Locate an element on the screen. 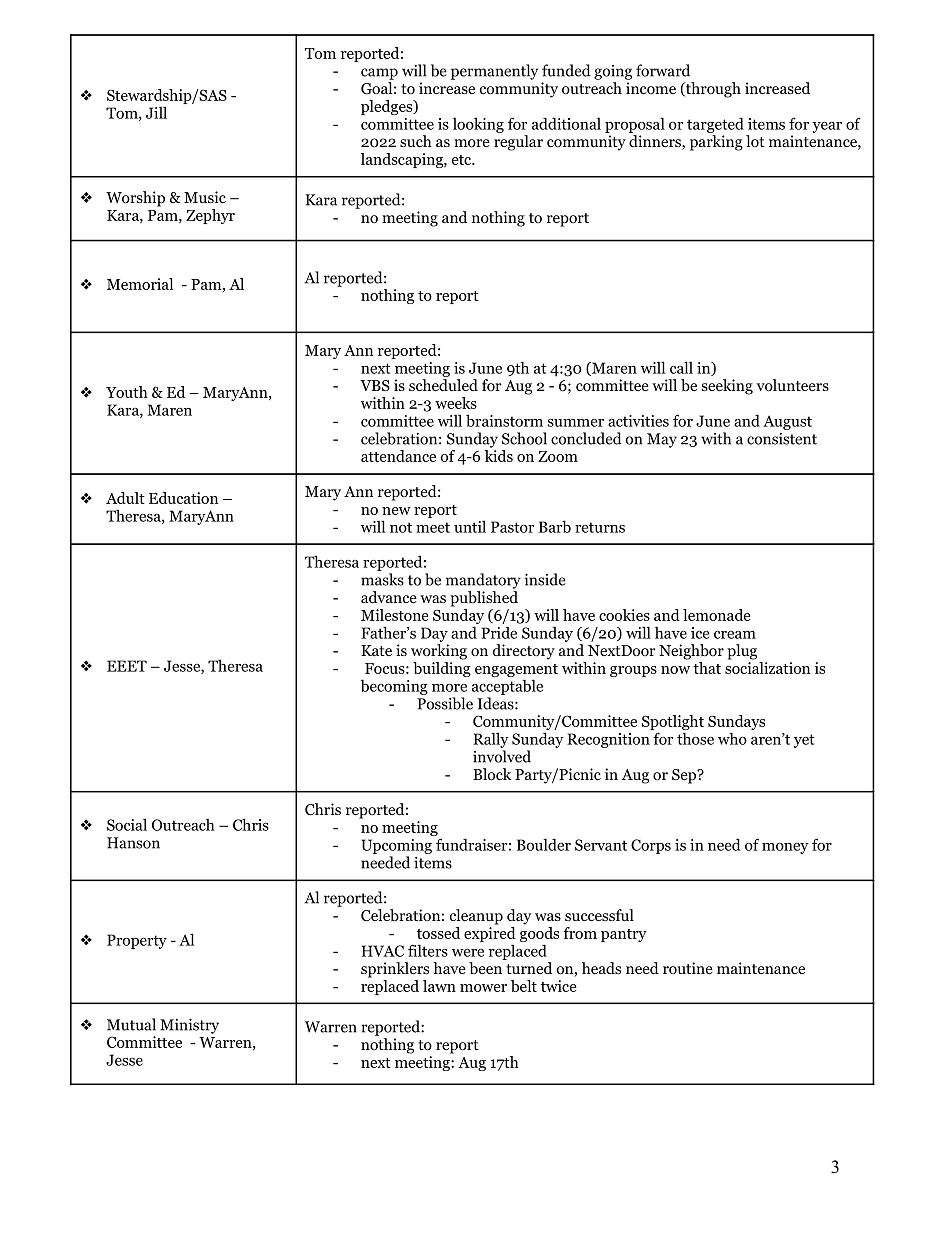 The image size is (952, 1233). call is located at coordinates (681, 367).
